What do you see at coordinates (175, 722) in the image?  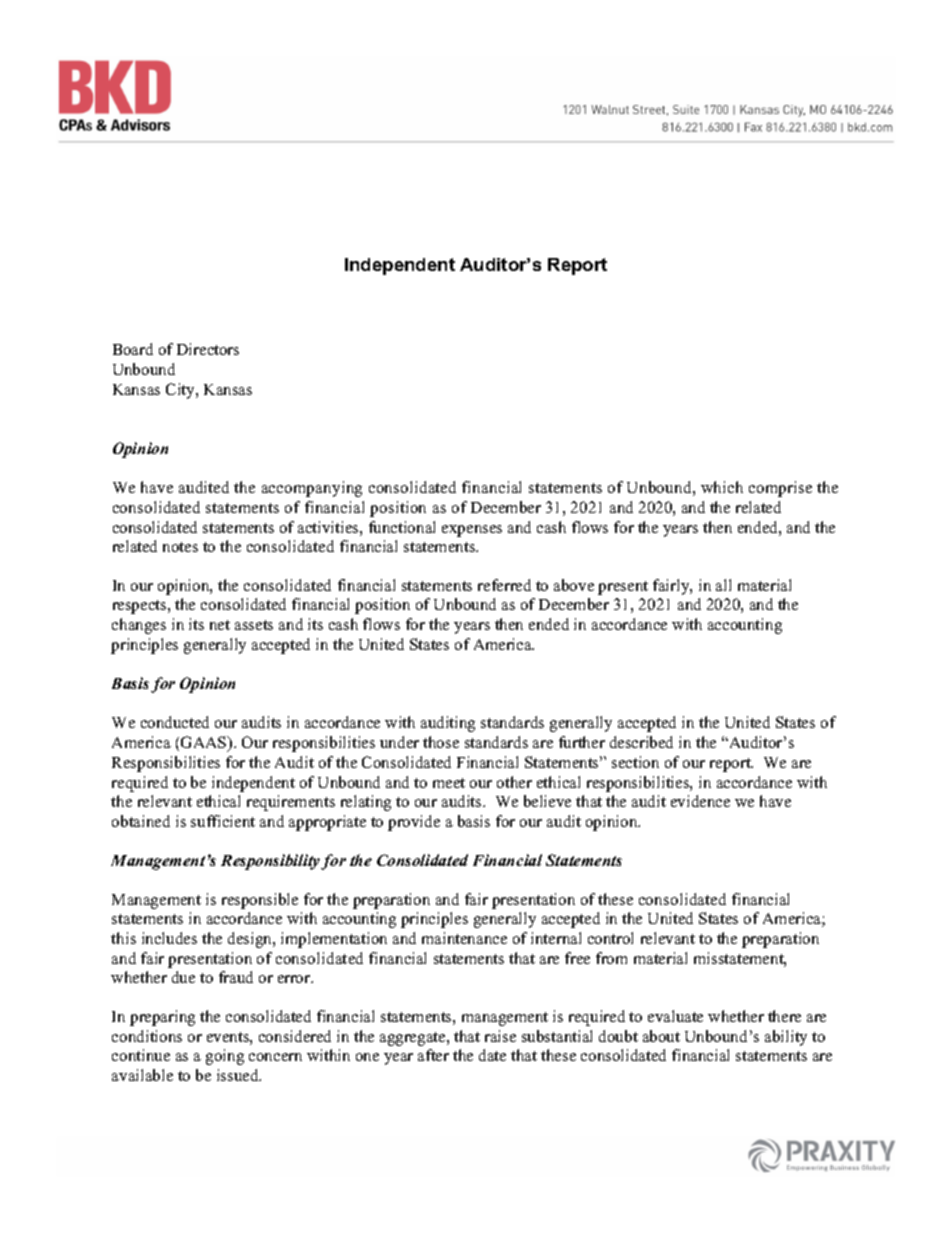 I see `conducted` at bounding box center [175, 722].
